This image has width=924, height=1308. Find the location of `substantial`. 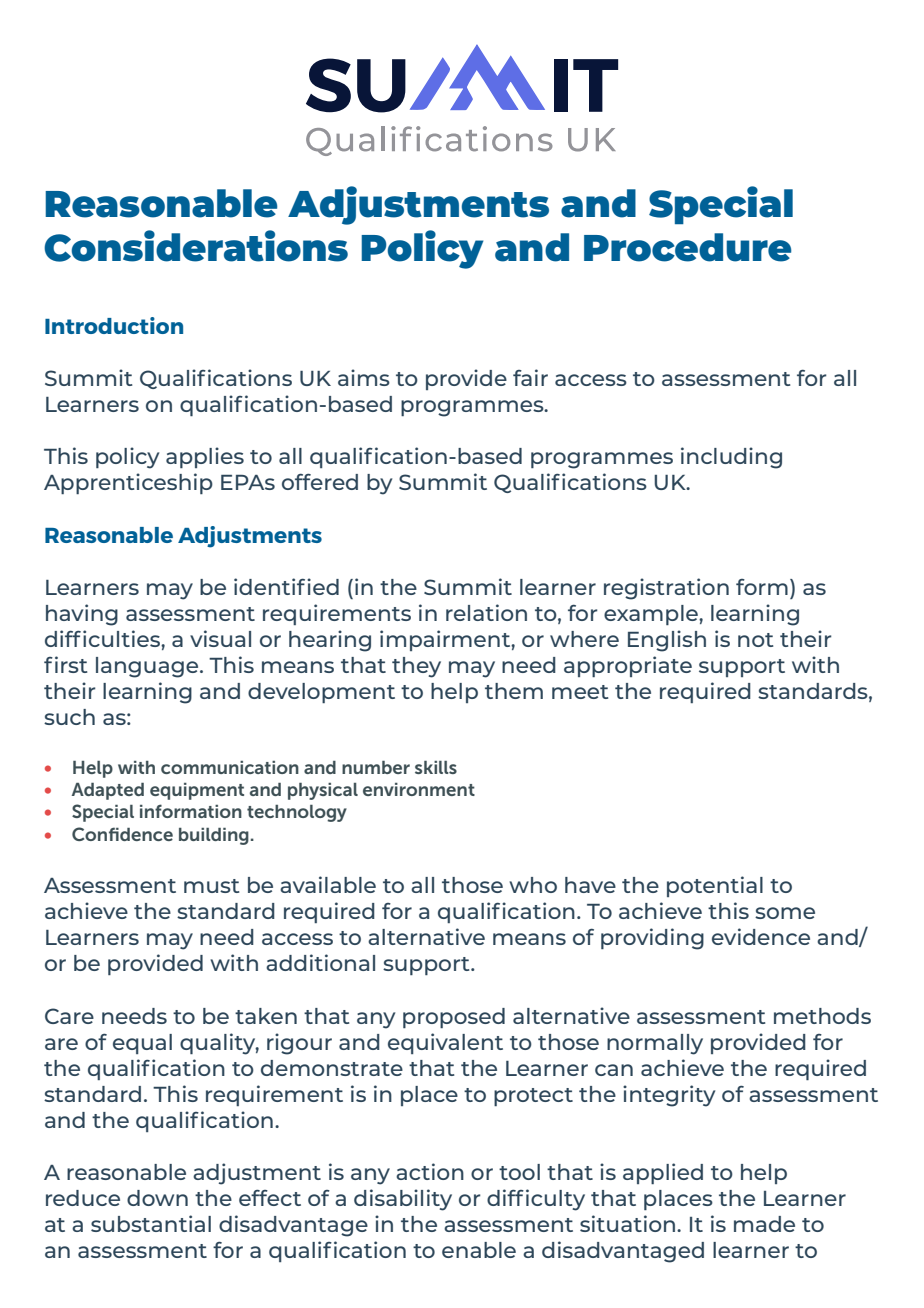

substantial is located at coordinates (151, 1223).
